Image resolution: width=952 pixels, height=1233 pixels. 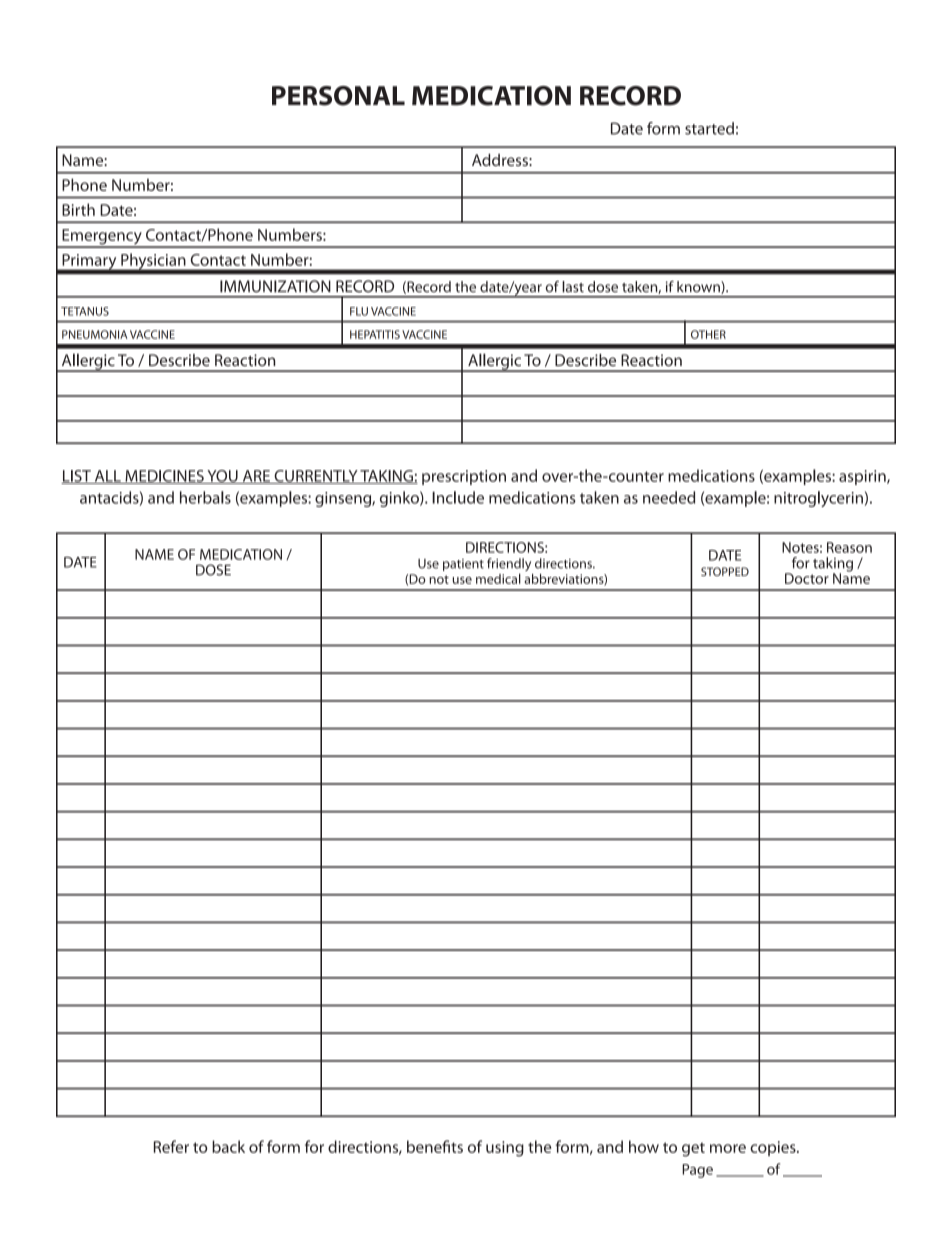 I want to click on copies, so click(x=774, y=1148).
